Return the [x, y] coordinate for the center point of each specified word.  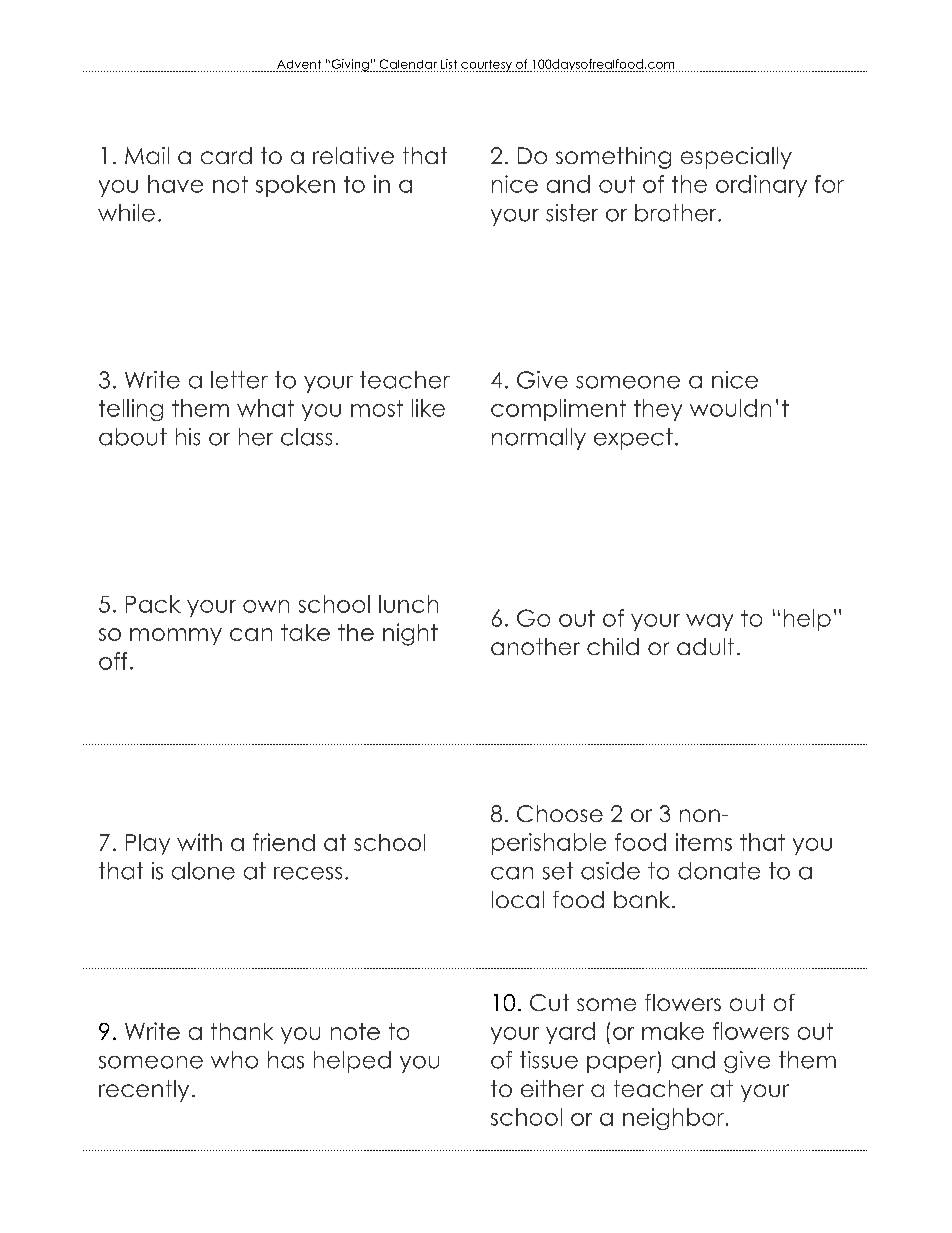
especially [736, 158]
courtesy [487, 66]
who [234, 1060]
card [226, 155]
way [709, 622]
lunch [408, 604]
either [552, 1088]
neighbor [673, 1119]
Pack [153, 604]
